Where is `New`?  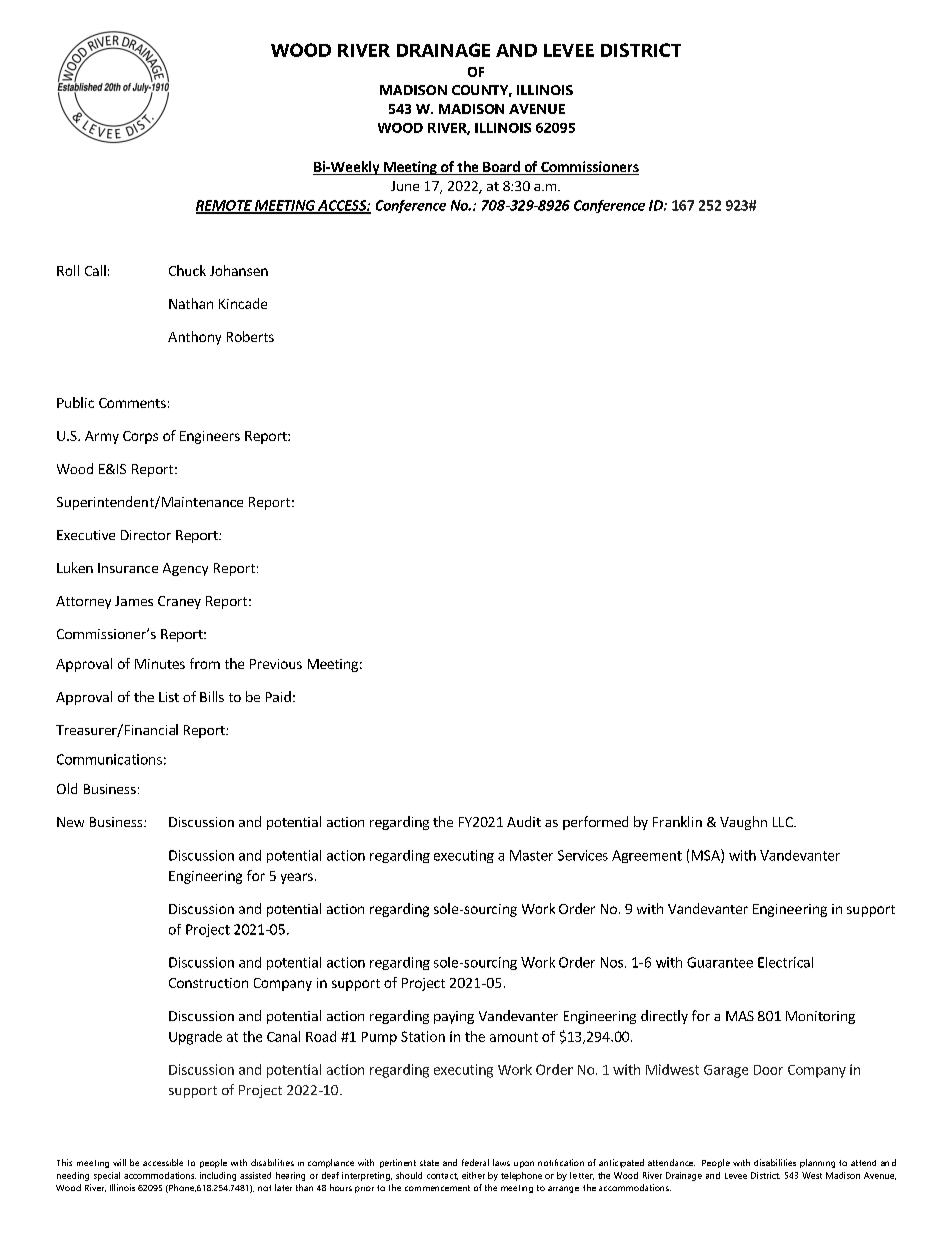
New is located at coordinates (70, 822).
